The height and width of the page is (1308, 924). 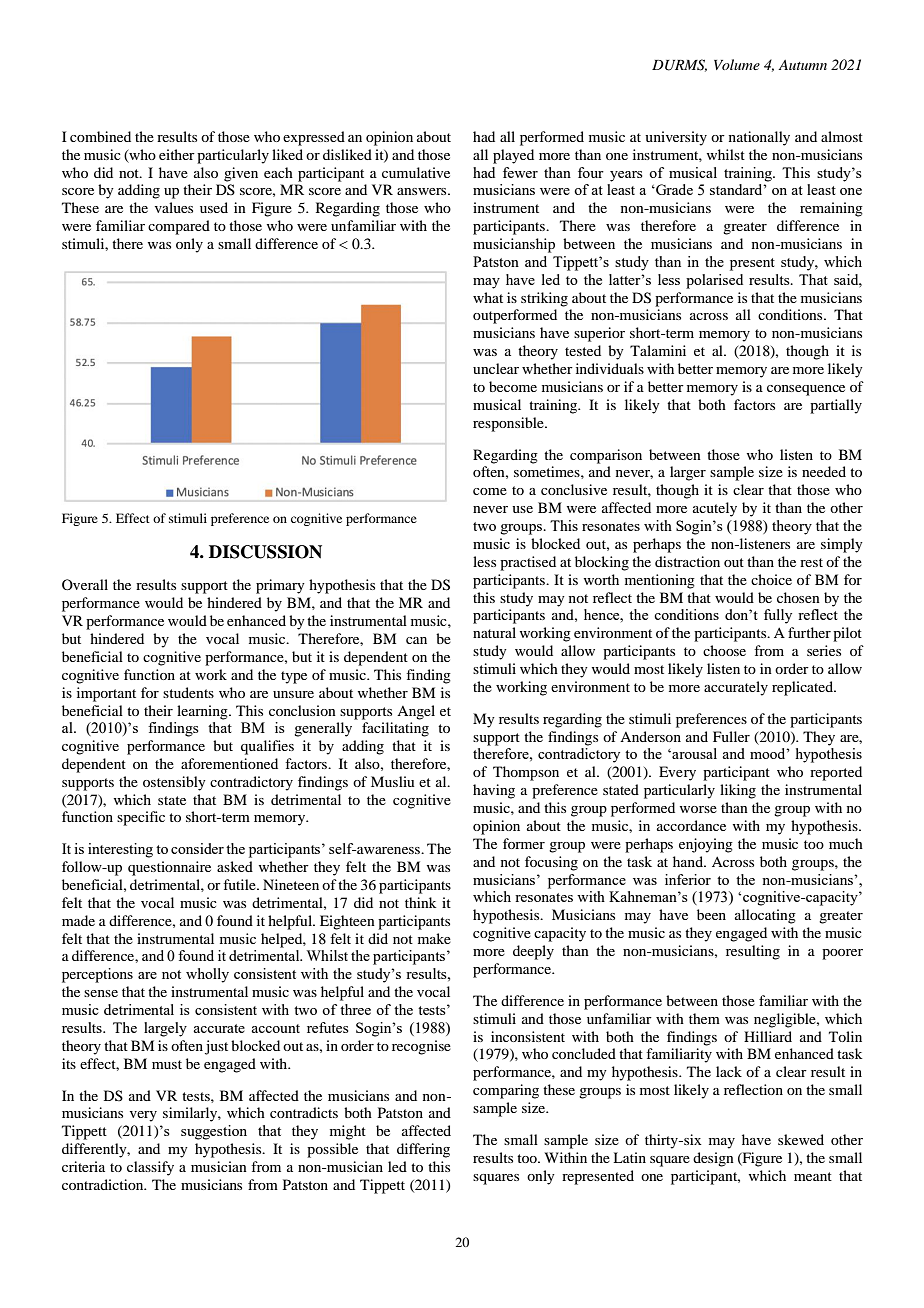 What do you see at coordinates (434, 938) in the page?
I see `make` at bounding box center [434, 938].
